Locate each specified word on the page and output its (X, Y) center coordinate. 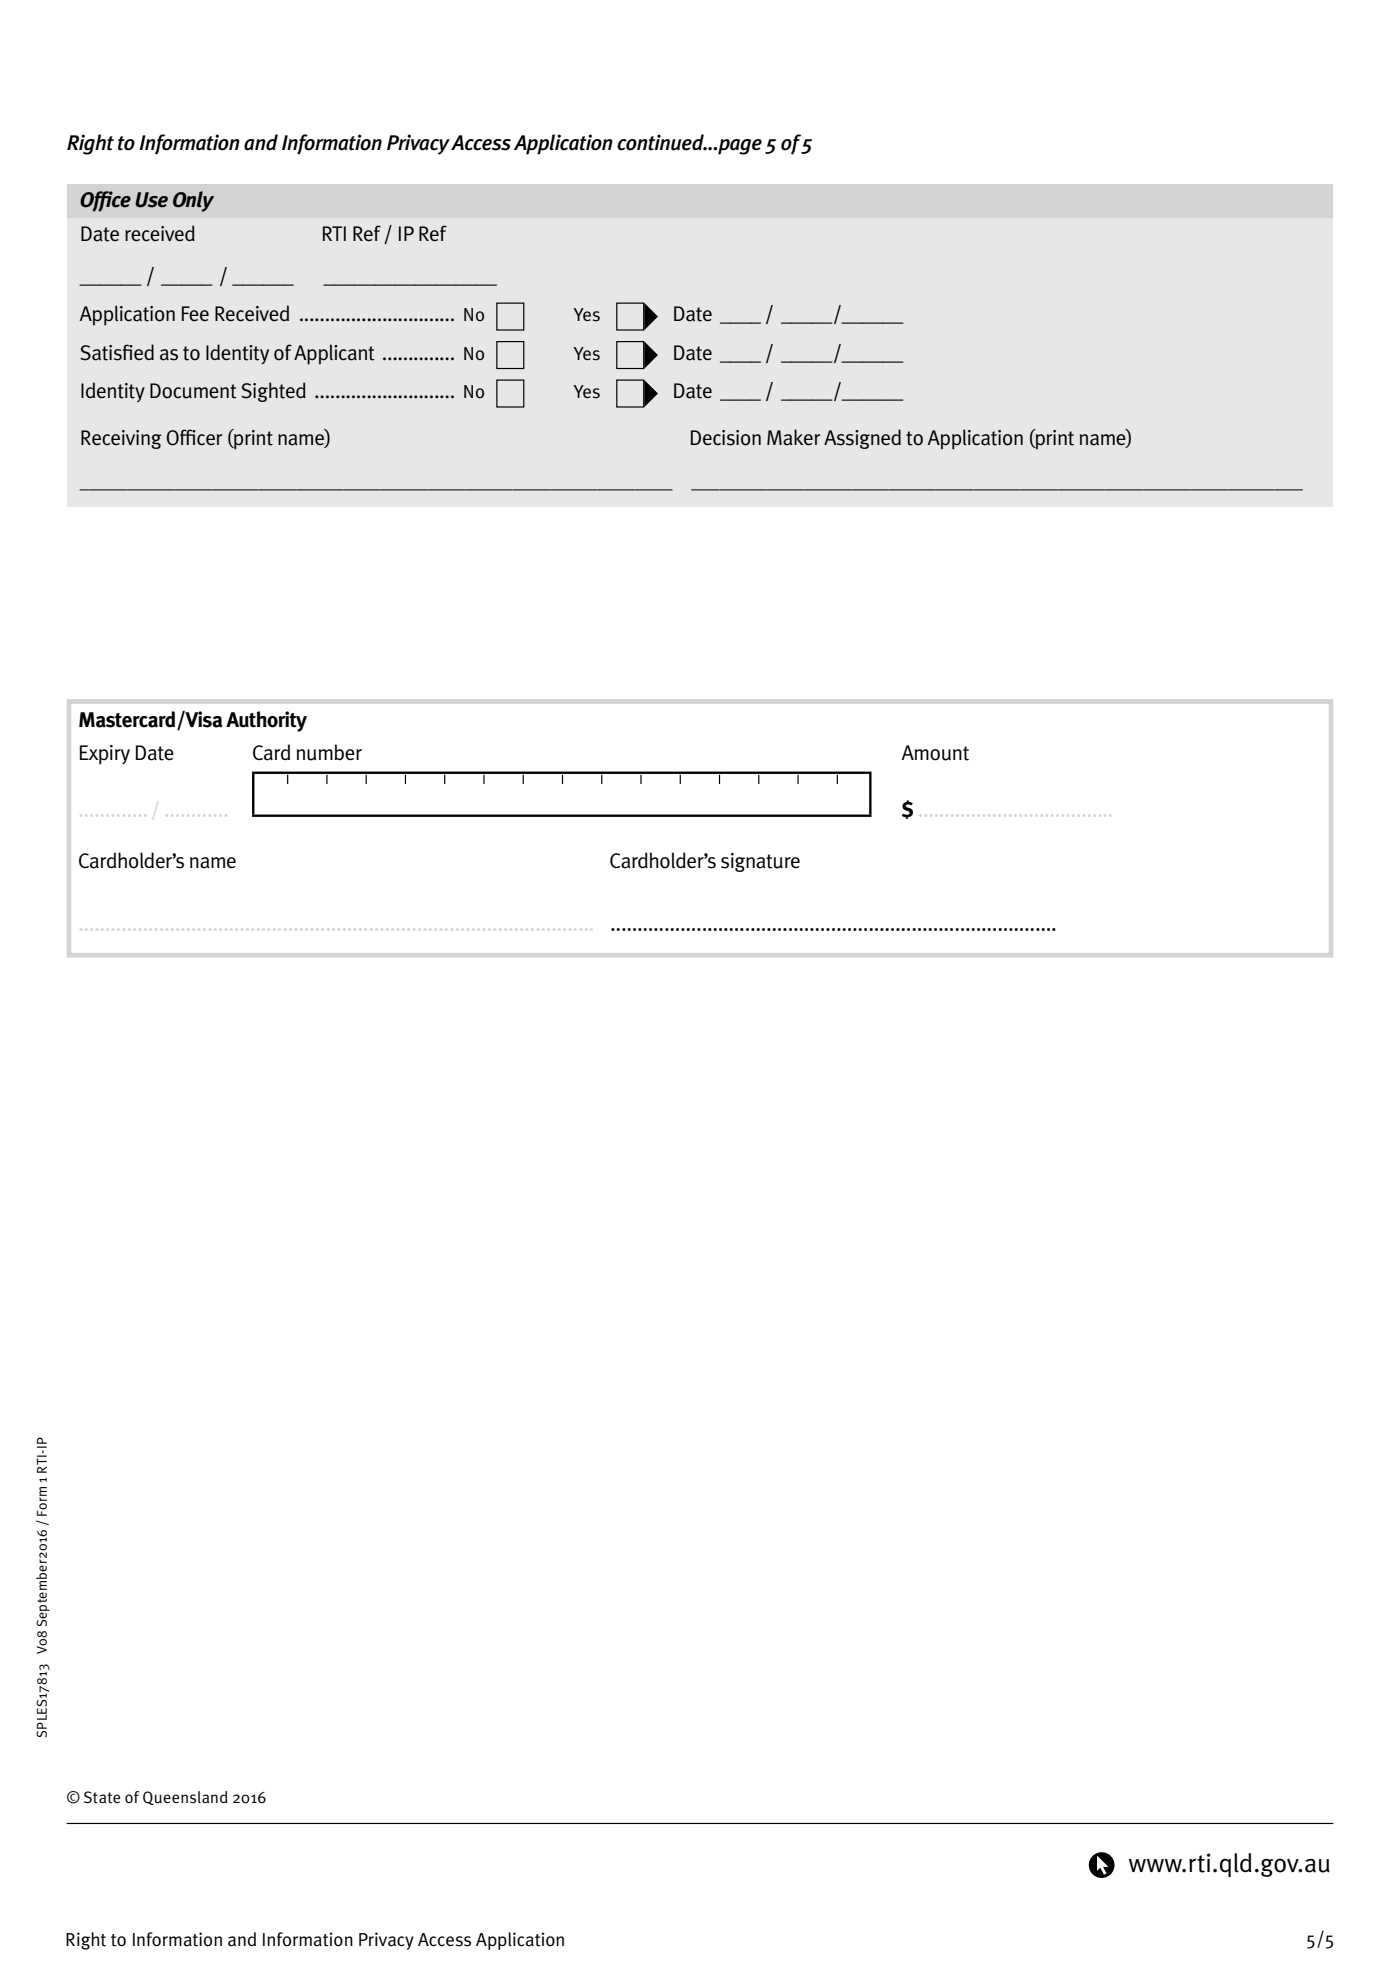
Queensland (185, 1798)
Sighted (273, 392)
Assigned (862, 439)
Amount (935, 753)
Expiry (105, 755)
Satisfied (117, 352)
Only (193, 201)
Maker (793, 437)
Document (193, 391)
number (329, 752)
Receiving (121, 439)
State (102, 1797)
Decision (726, 438)
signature (760, 862)
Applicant (334, 354)
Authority (266, 721)
